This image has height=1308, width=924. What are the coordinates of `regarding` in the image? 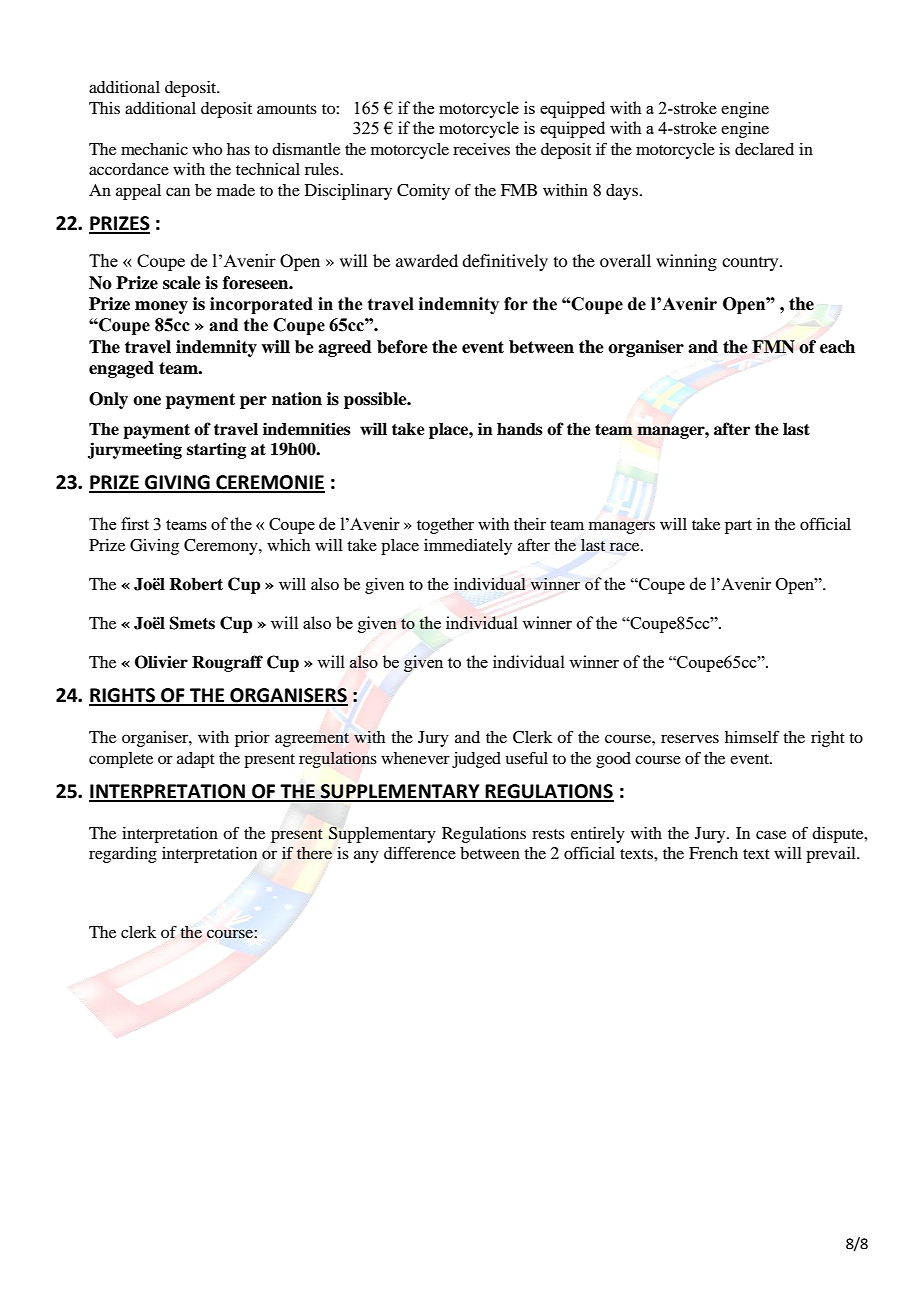 It's located at (123, 855).
